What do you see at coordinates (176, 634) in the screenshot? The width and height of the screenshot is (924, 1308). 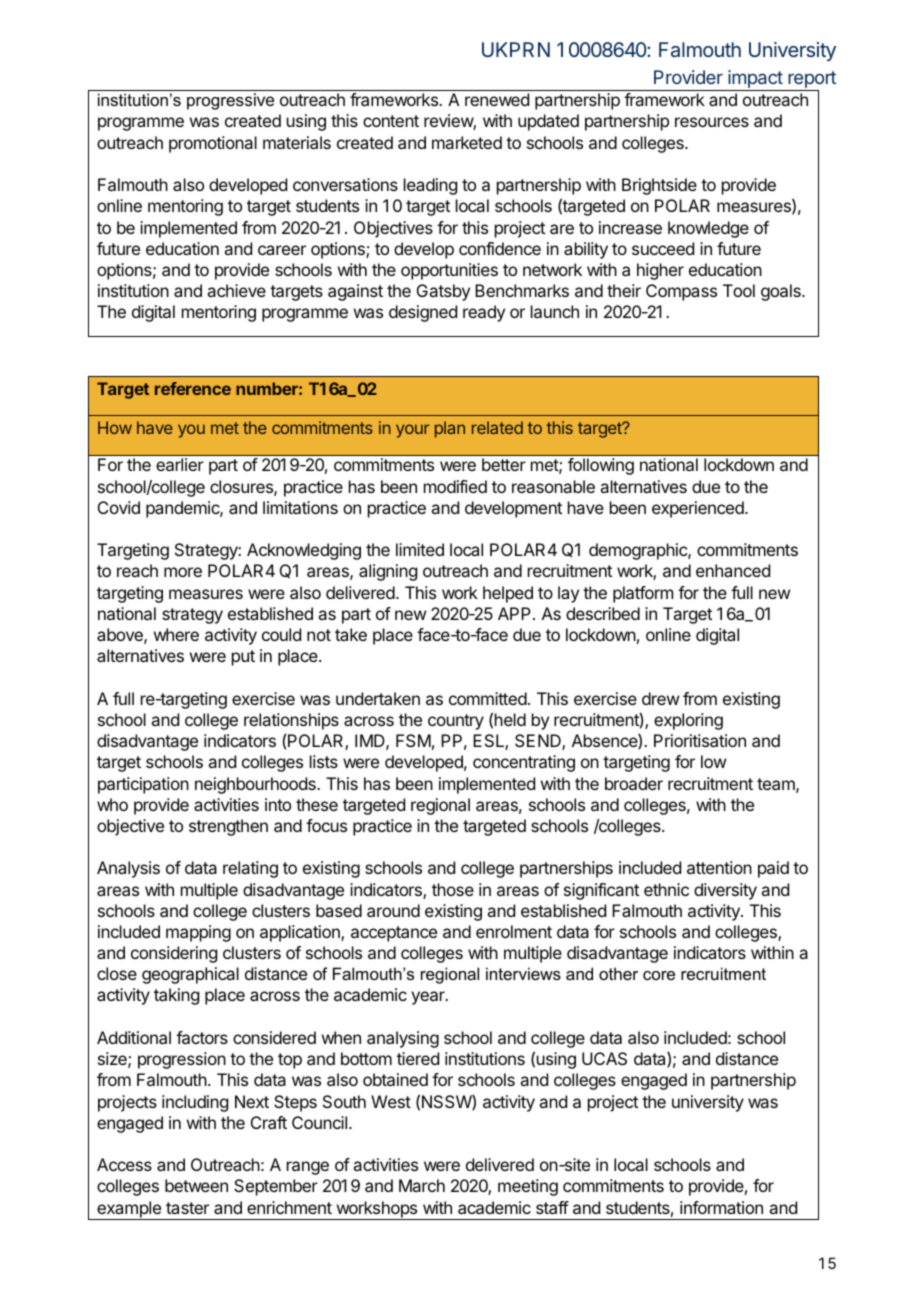 I see `where` at bounding box center [176, 634].
